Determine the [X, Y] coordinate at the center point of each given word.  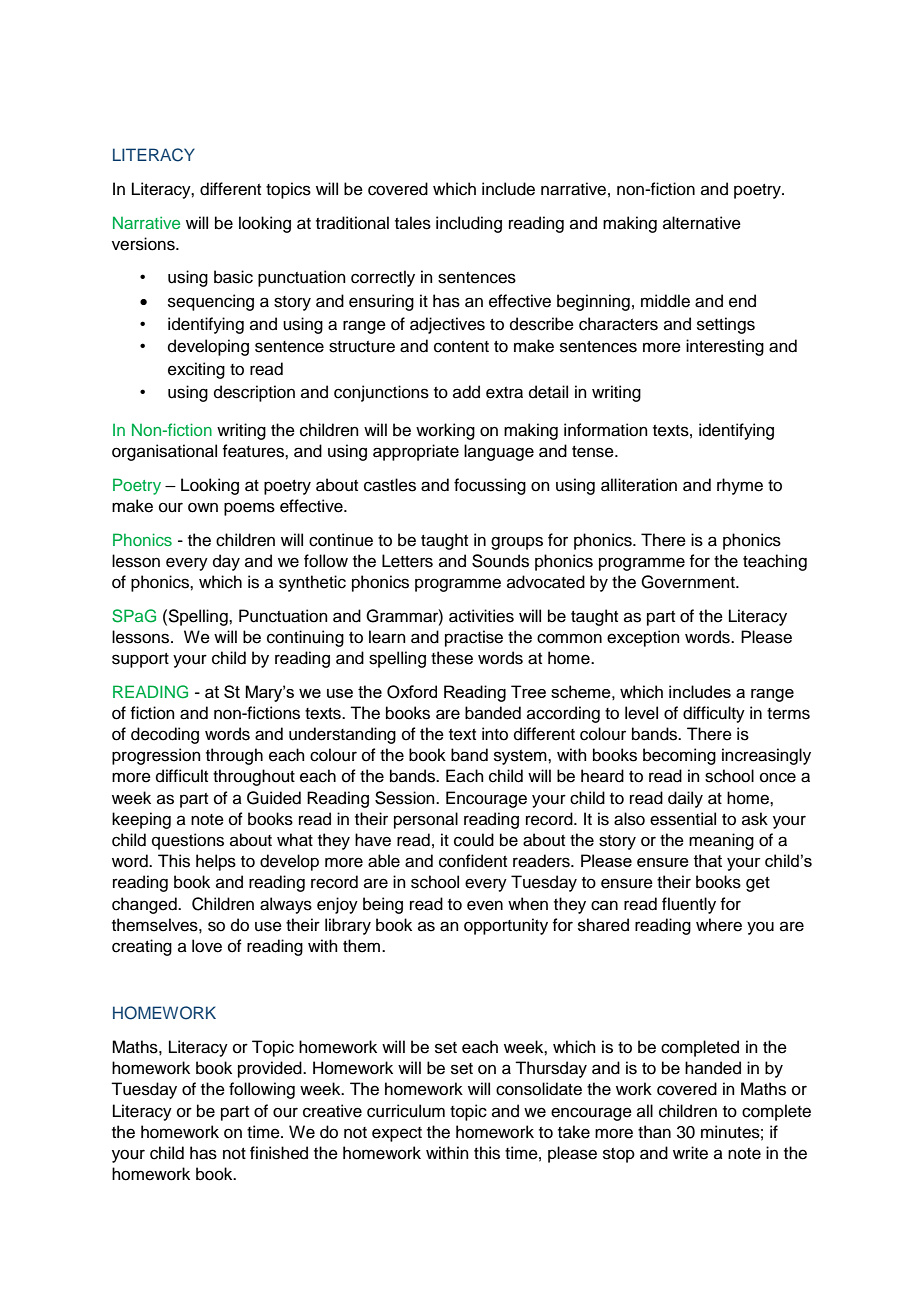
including [469, 224]
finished [279, 1153]
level [641, 713]
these [452, 658]
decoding [165, 735]
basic [233, 277]
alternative [702, 223]
